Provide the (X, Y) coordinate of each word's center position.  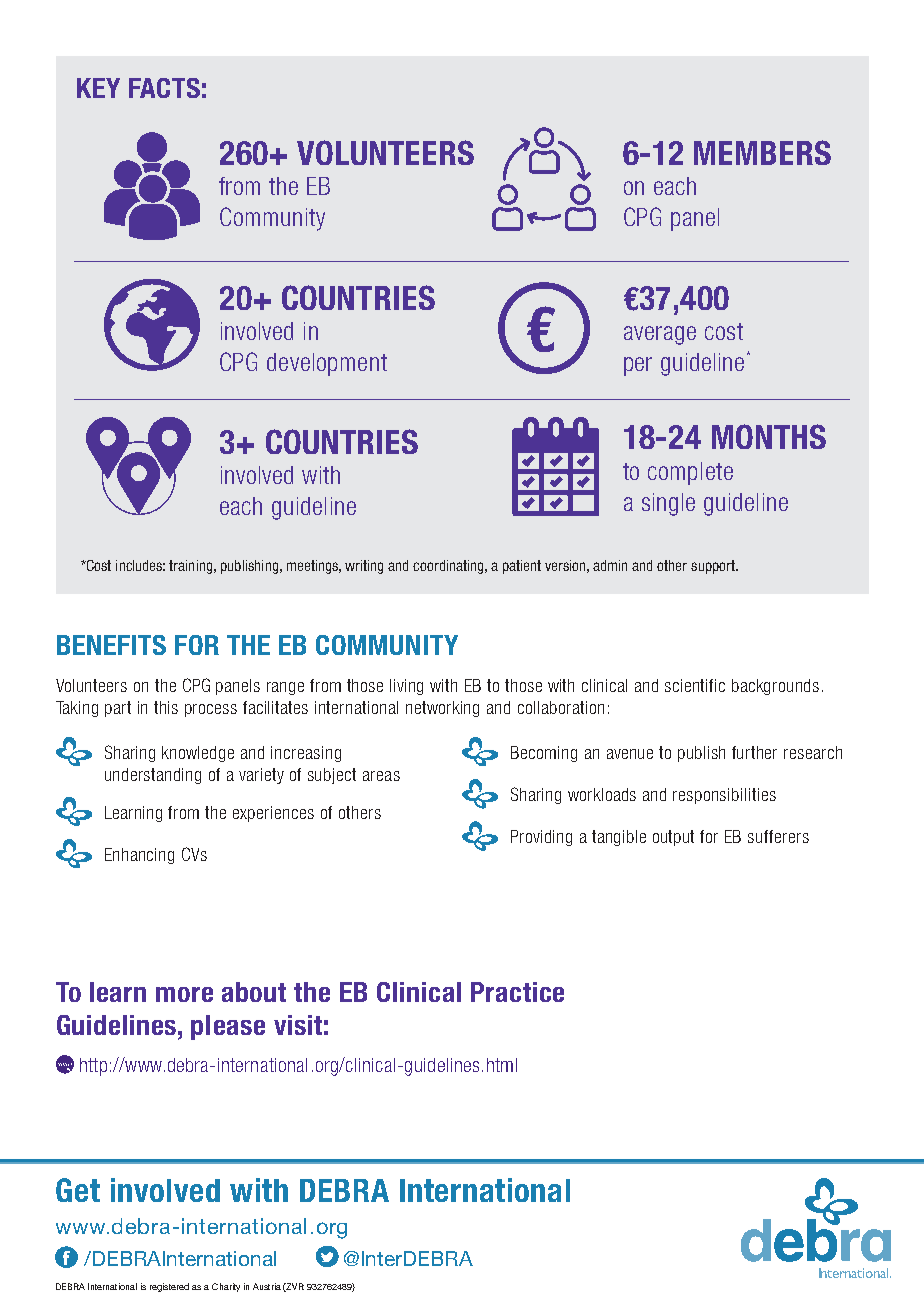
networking (442, 709)
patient (522, 567)
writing (364, 567)
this (166, 707)
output (673, 838)
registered (169, 1287)
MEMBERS (762, 152)
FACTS (164, 88)
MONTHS (769, 436)
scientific (695, 685)
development (327, 364)
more (184, 994)
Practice (517, 992)
